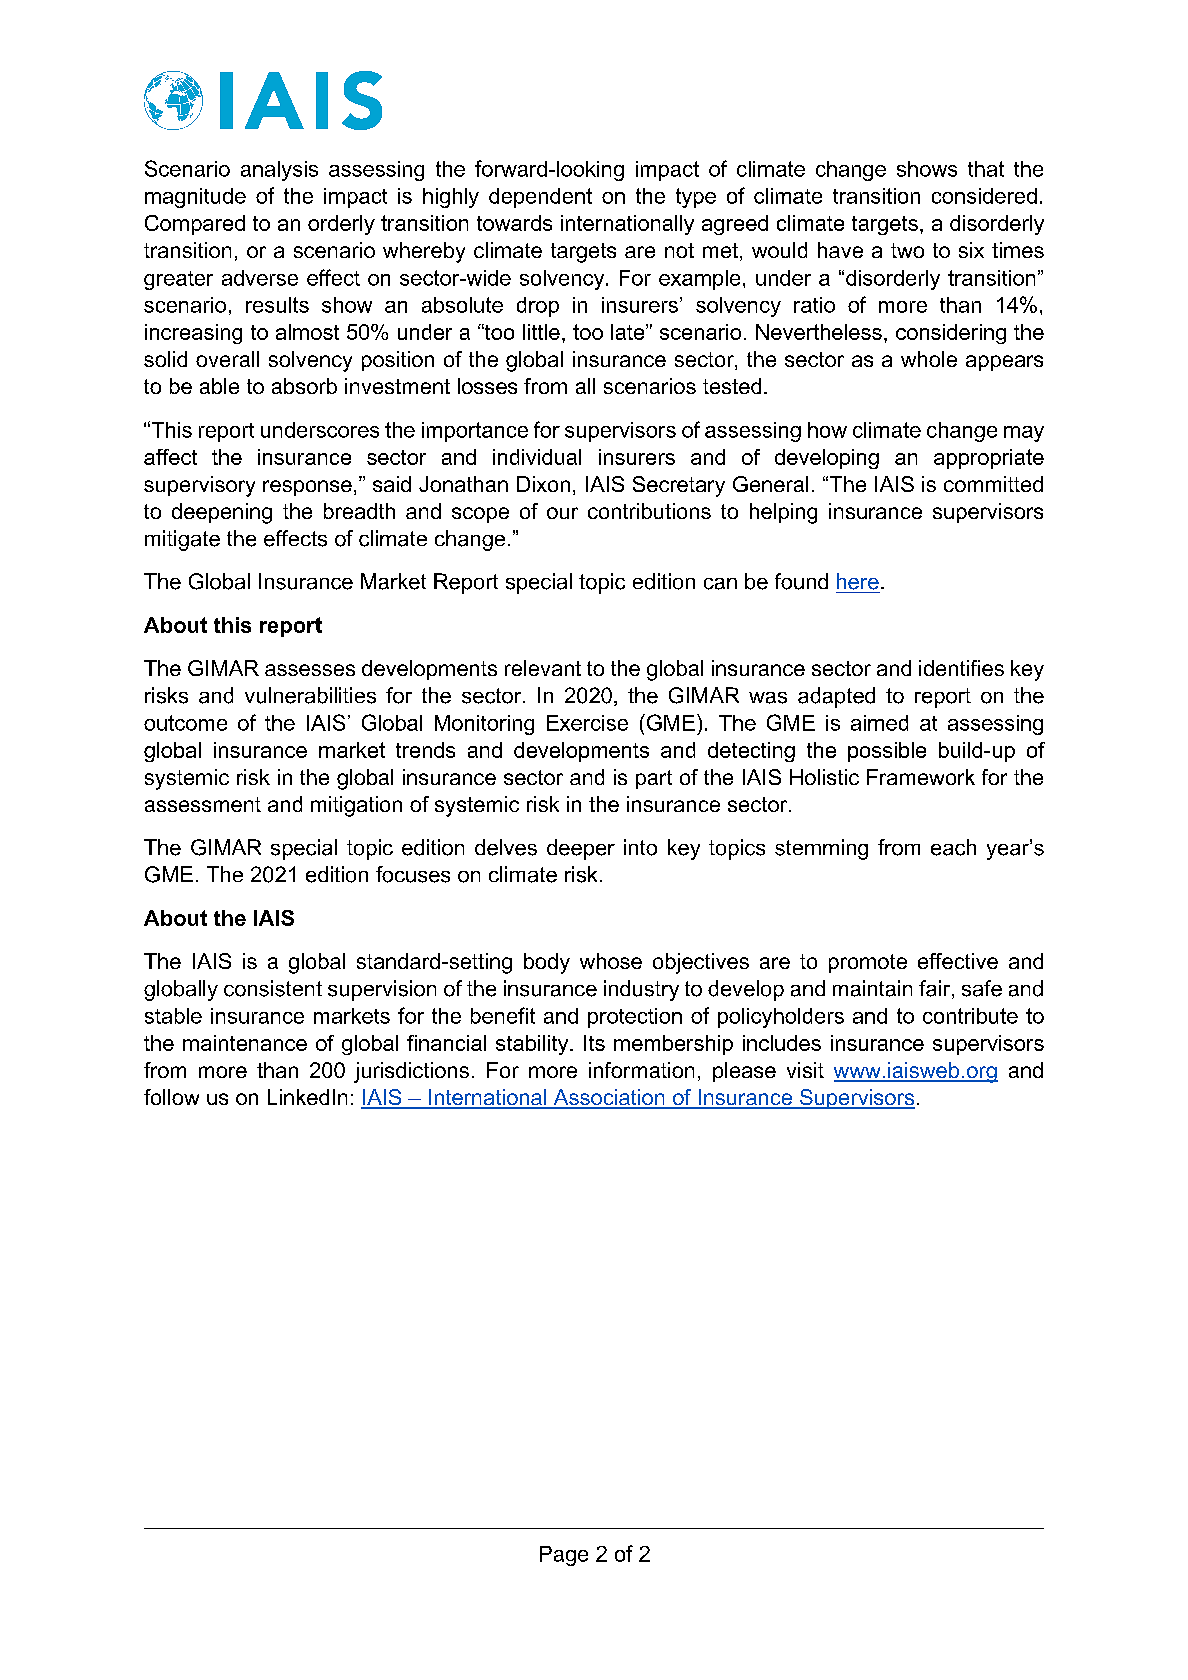  Describe the element at coordinates (581, 849) in the screenshot. I see `deeper` at that location.
